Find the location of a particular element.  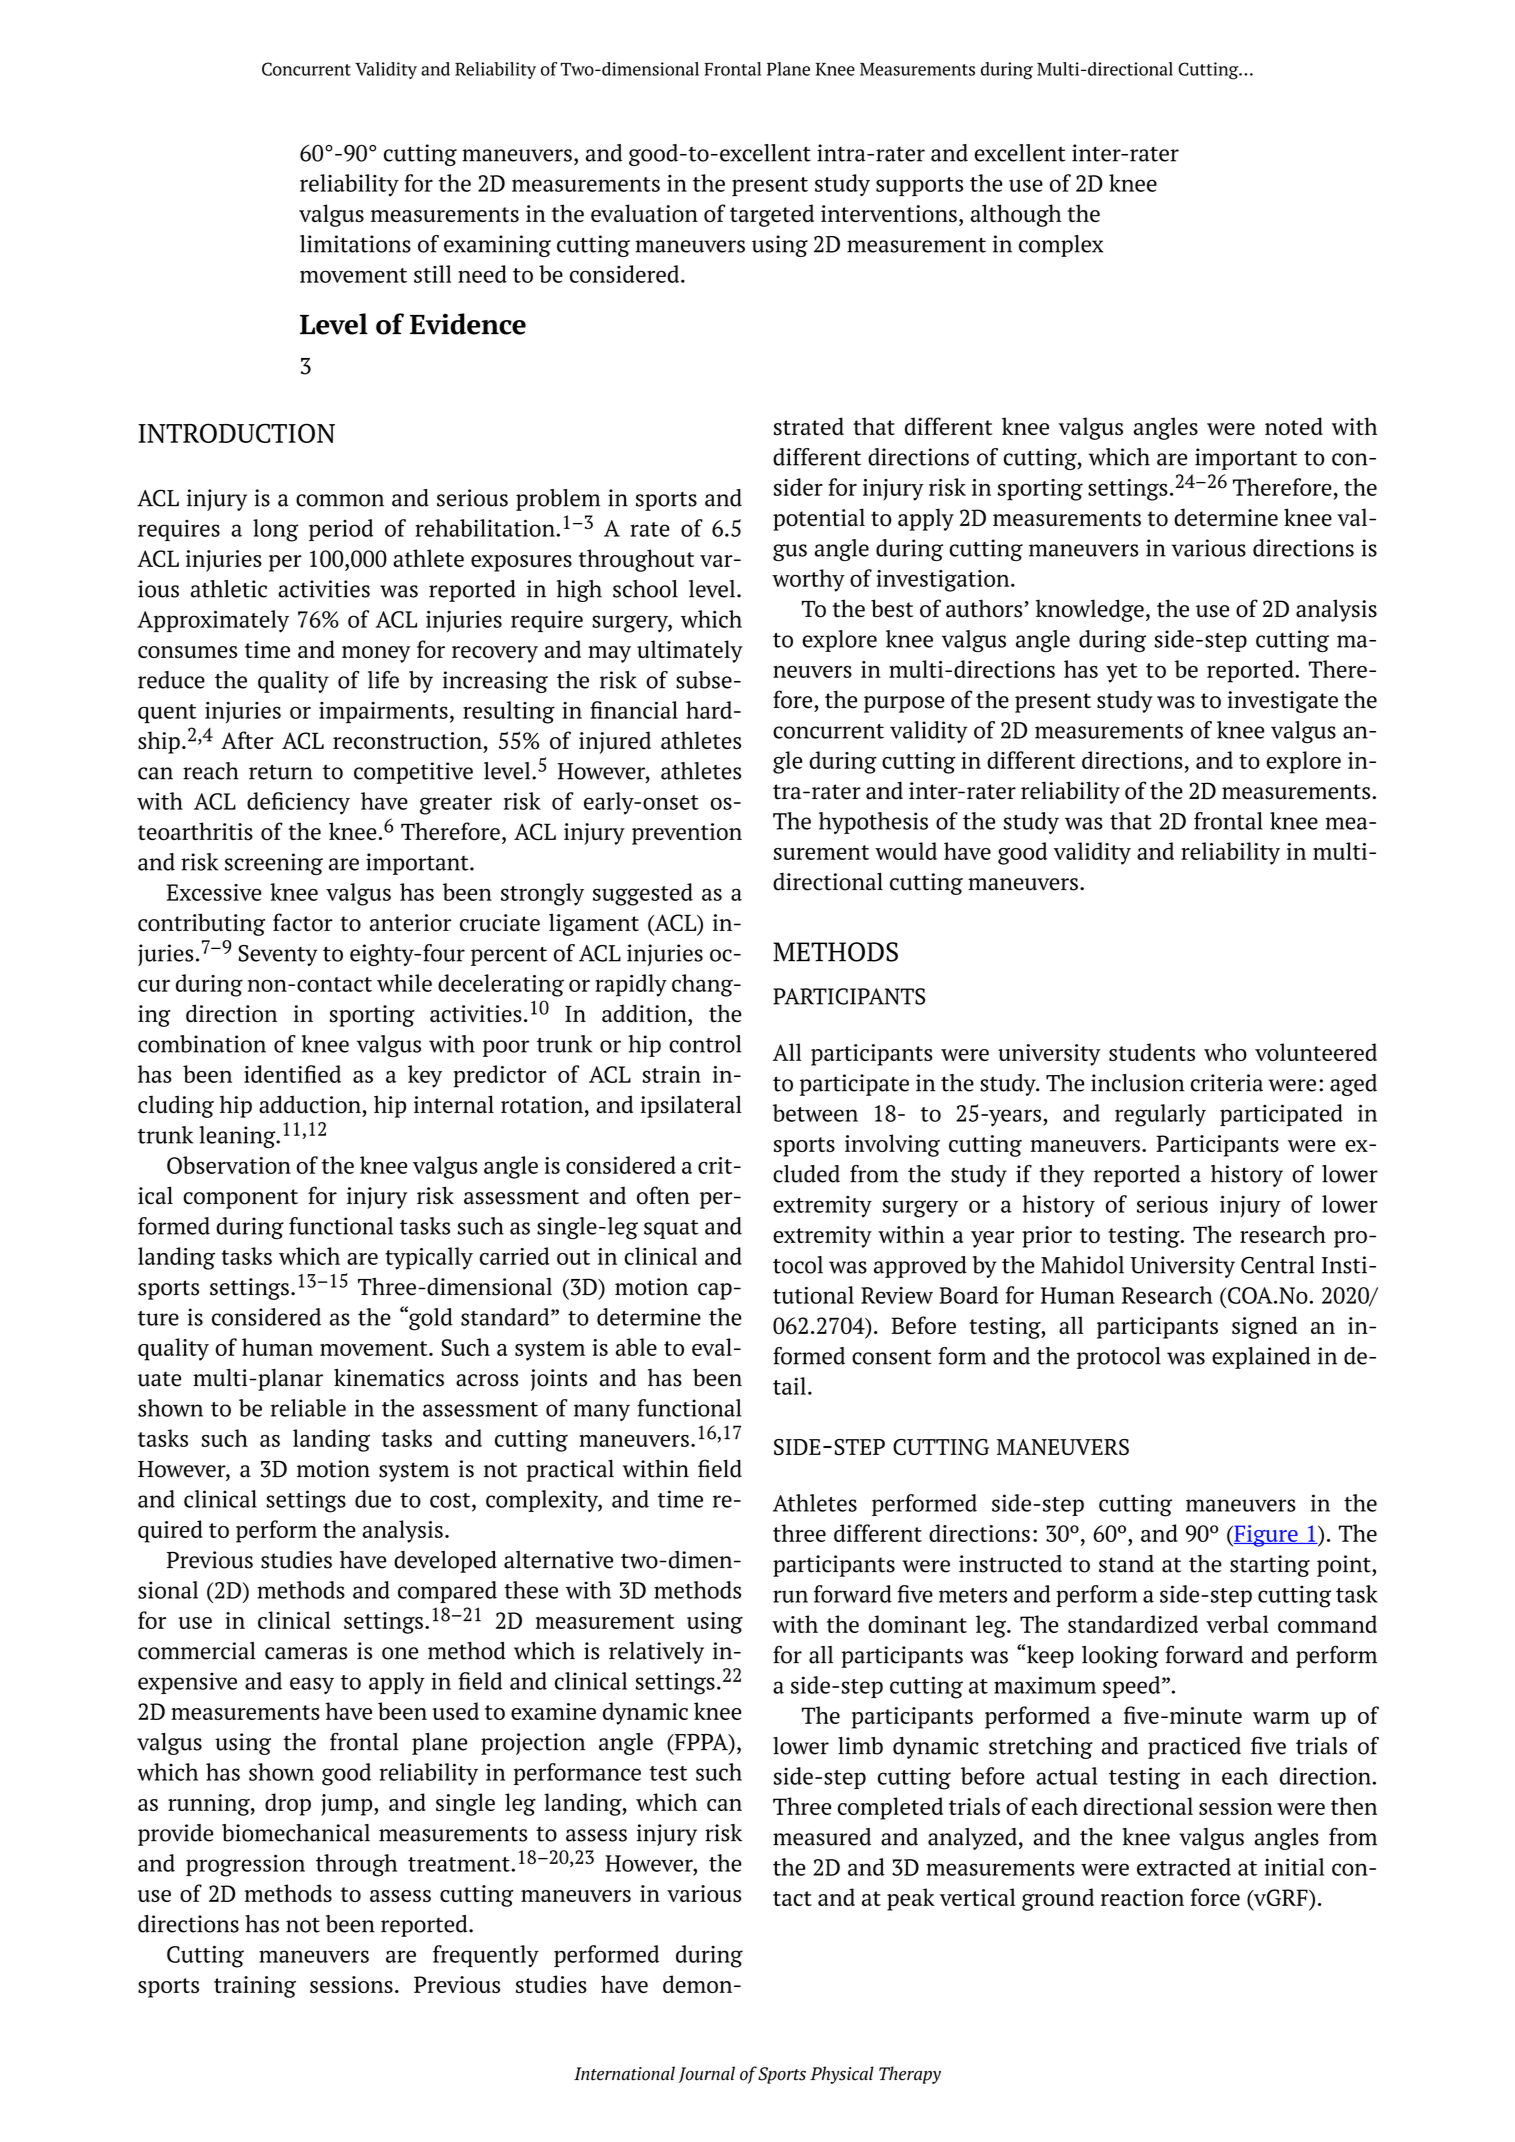

ultimately is located at coordinates (690, 651).
